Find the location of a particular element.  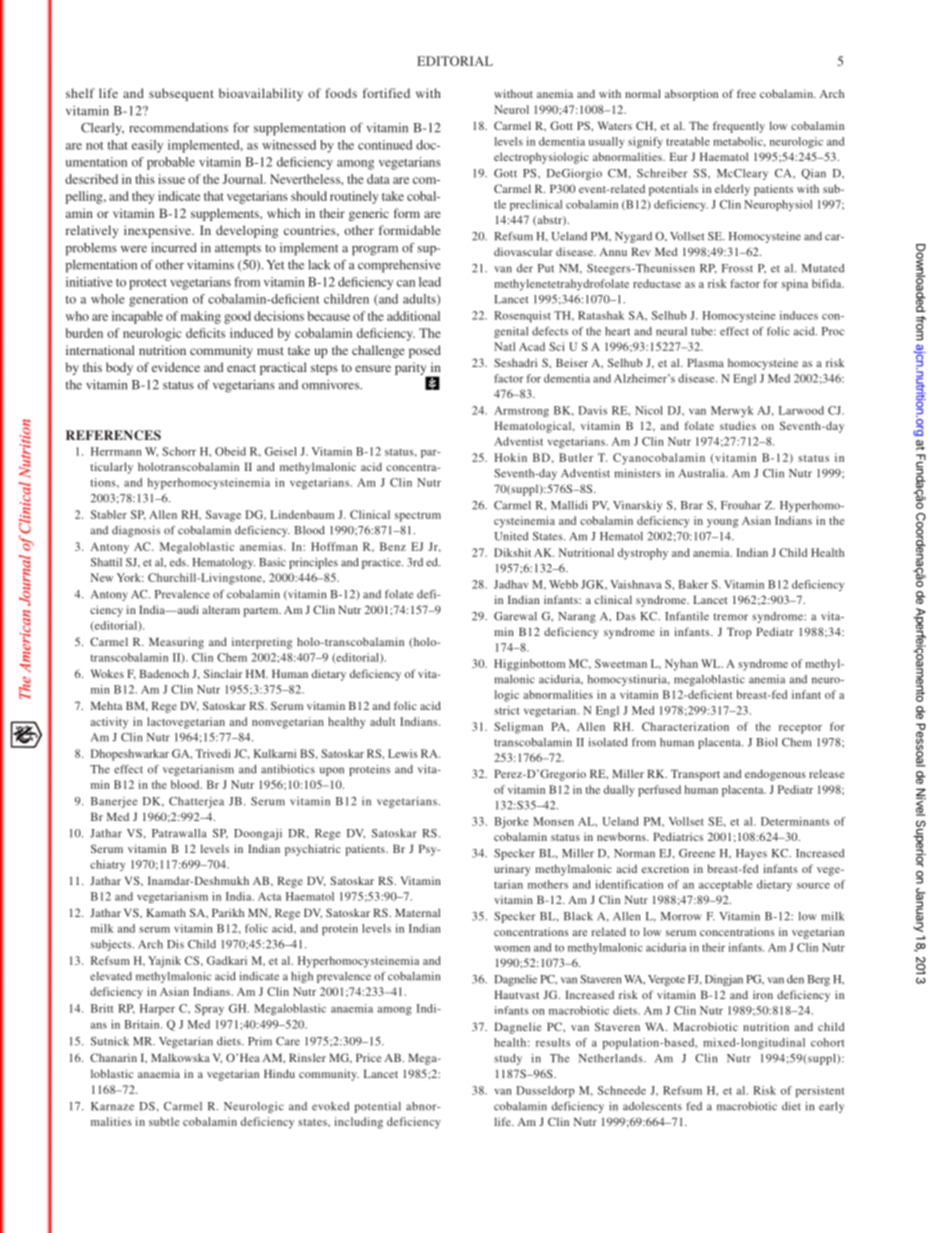

Hayes is located at coordinates (751, 854).
